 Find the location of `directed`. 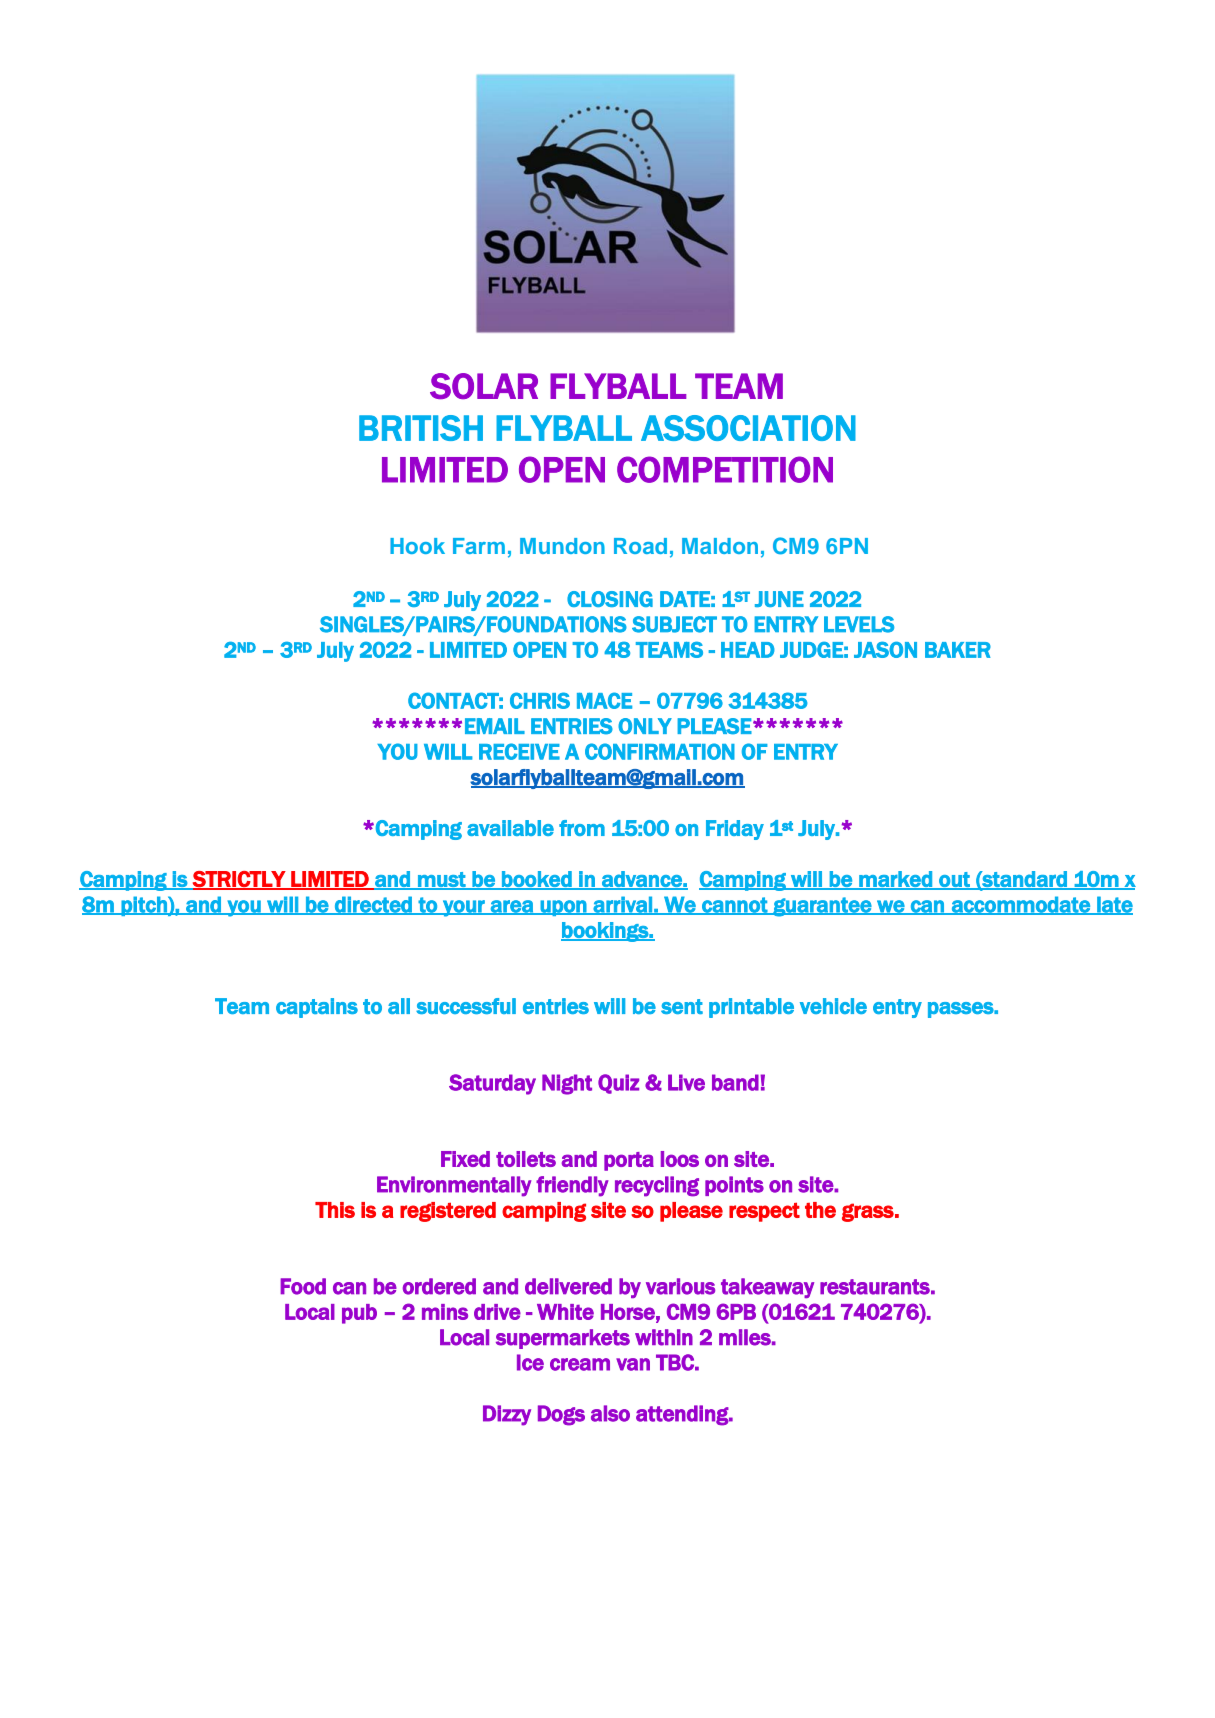

directed is located at coordinates (373, 905).
